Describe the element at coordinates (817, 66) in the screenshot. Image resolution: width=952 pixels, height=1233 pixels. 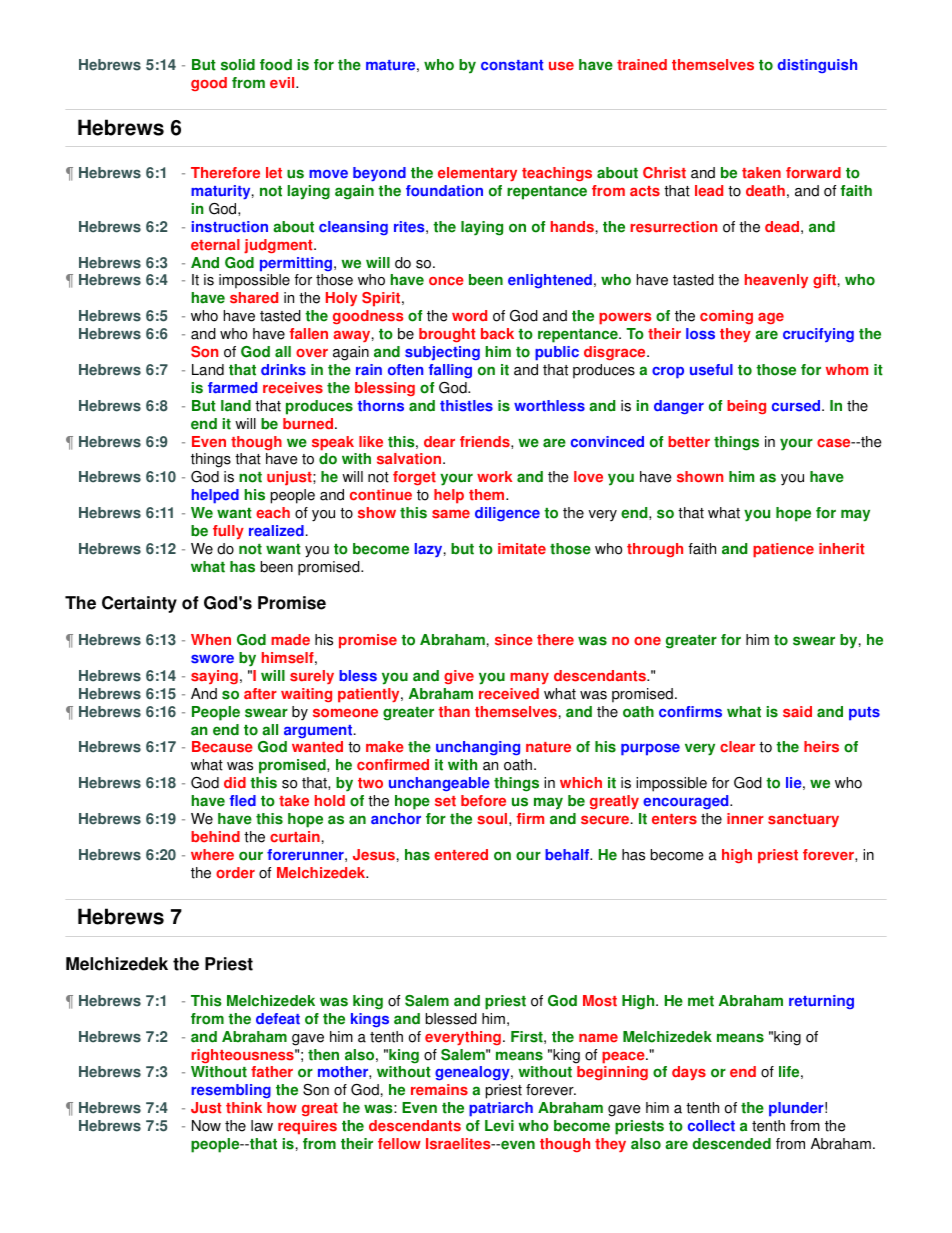
I see `distinguish` at that location.
